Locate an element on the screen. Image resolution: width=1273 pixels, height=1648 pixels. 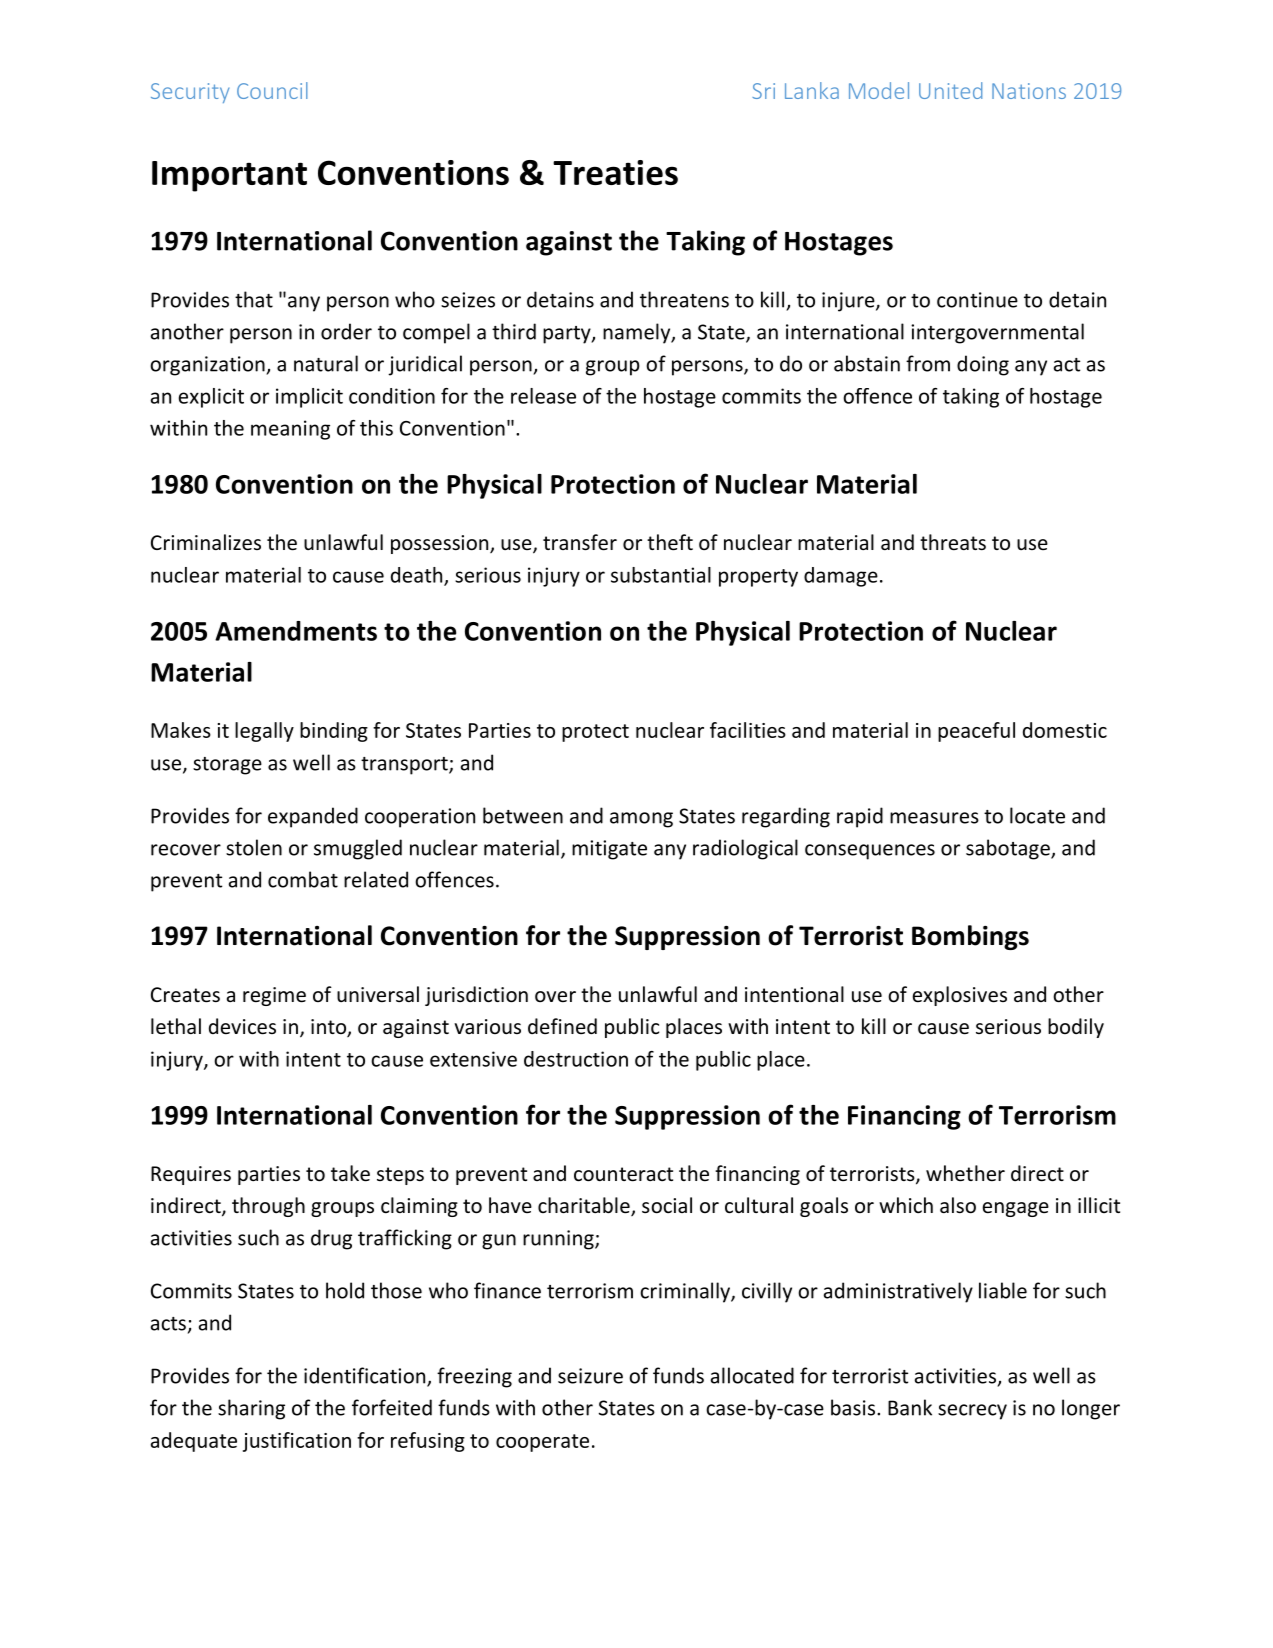
secrecy is located at coordinates (972, 1412).
